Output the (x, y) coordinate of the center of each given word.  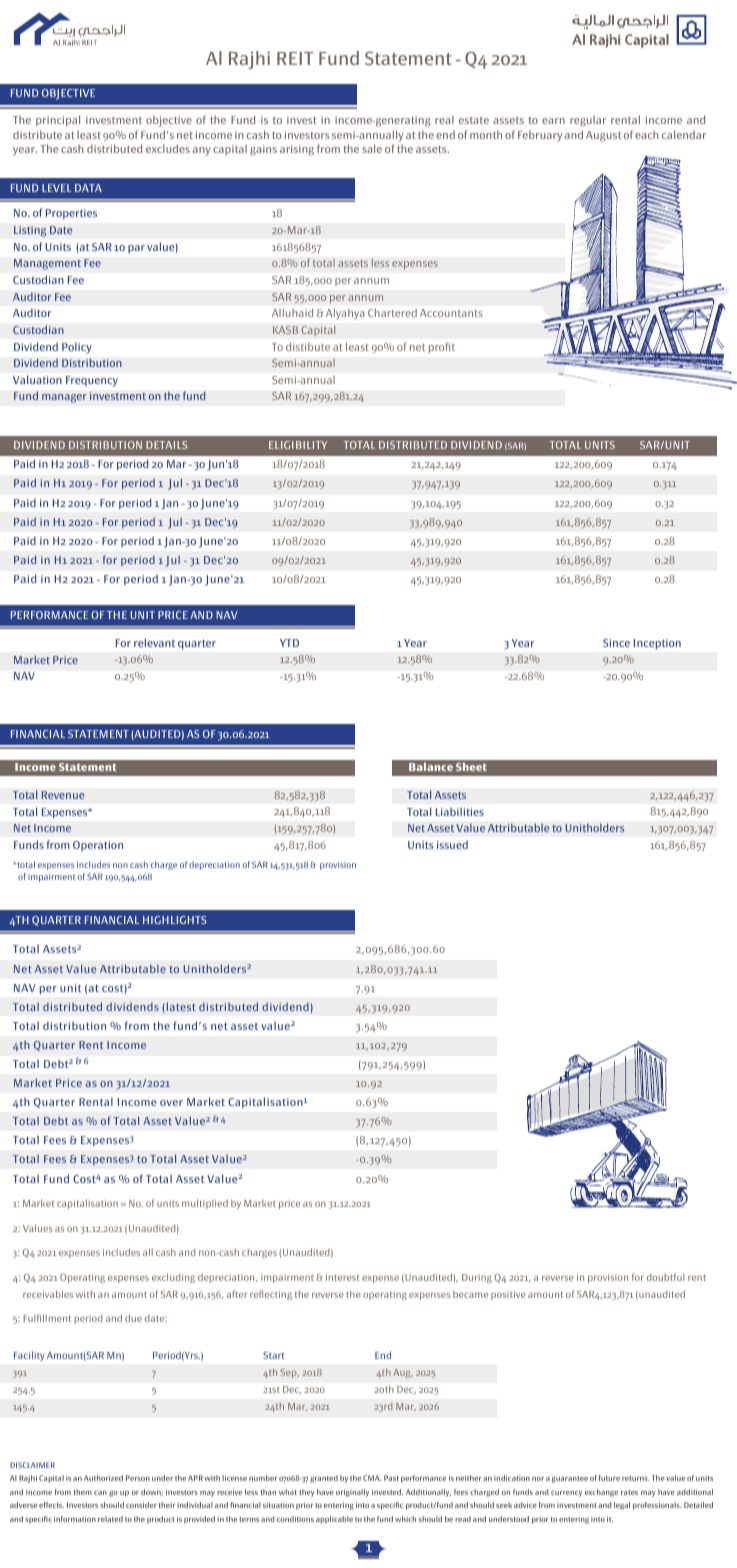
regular (588, 121)
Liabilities (460, 811)
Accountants (451, 313)
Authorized (103, 1478)
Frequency (92, 381)
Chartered (392, 312)
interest (342, 1277)
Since (616, 643)
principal (58, 121)
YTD (289, 643)
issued (452, 844)
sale (372, 148)
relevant (154, 642)
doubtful (666, 1277)
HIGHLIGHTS (174, 920)
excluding (173, 1278)
